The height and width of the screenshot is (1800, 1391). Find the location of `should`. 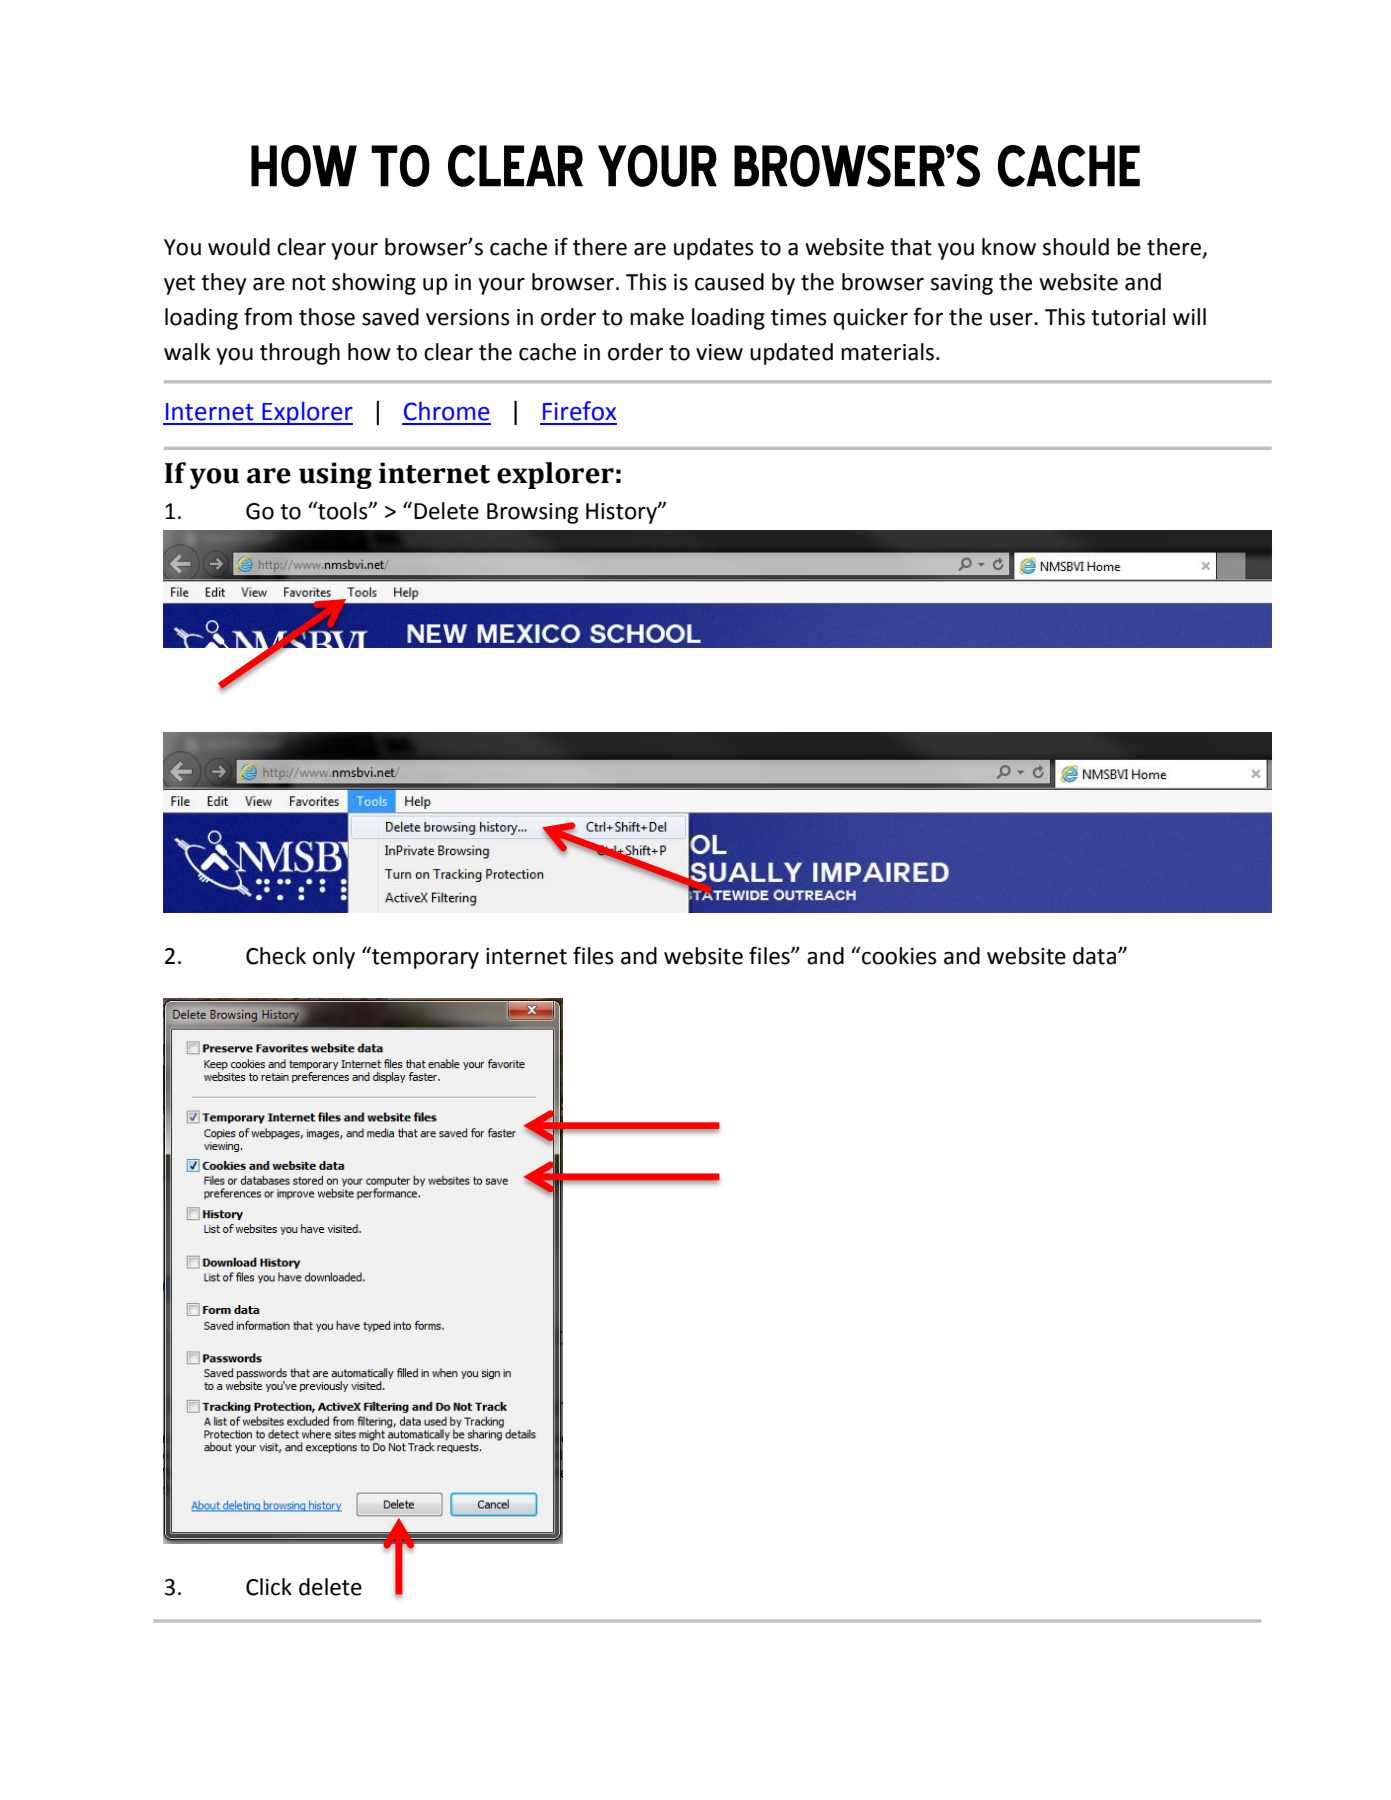

should is located at coordinates (1076, 247).
